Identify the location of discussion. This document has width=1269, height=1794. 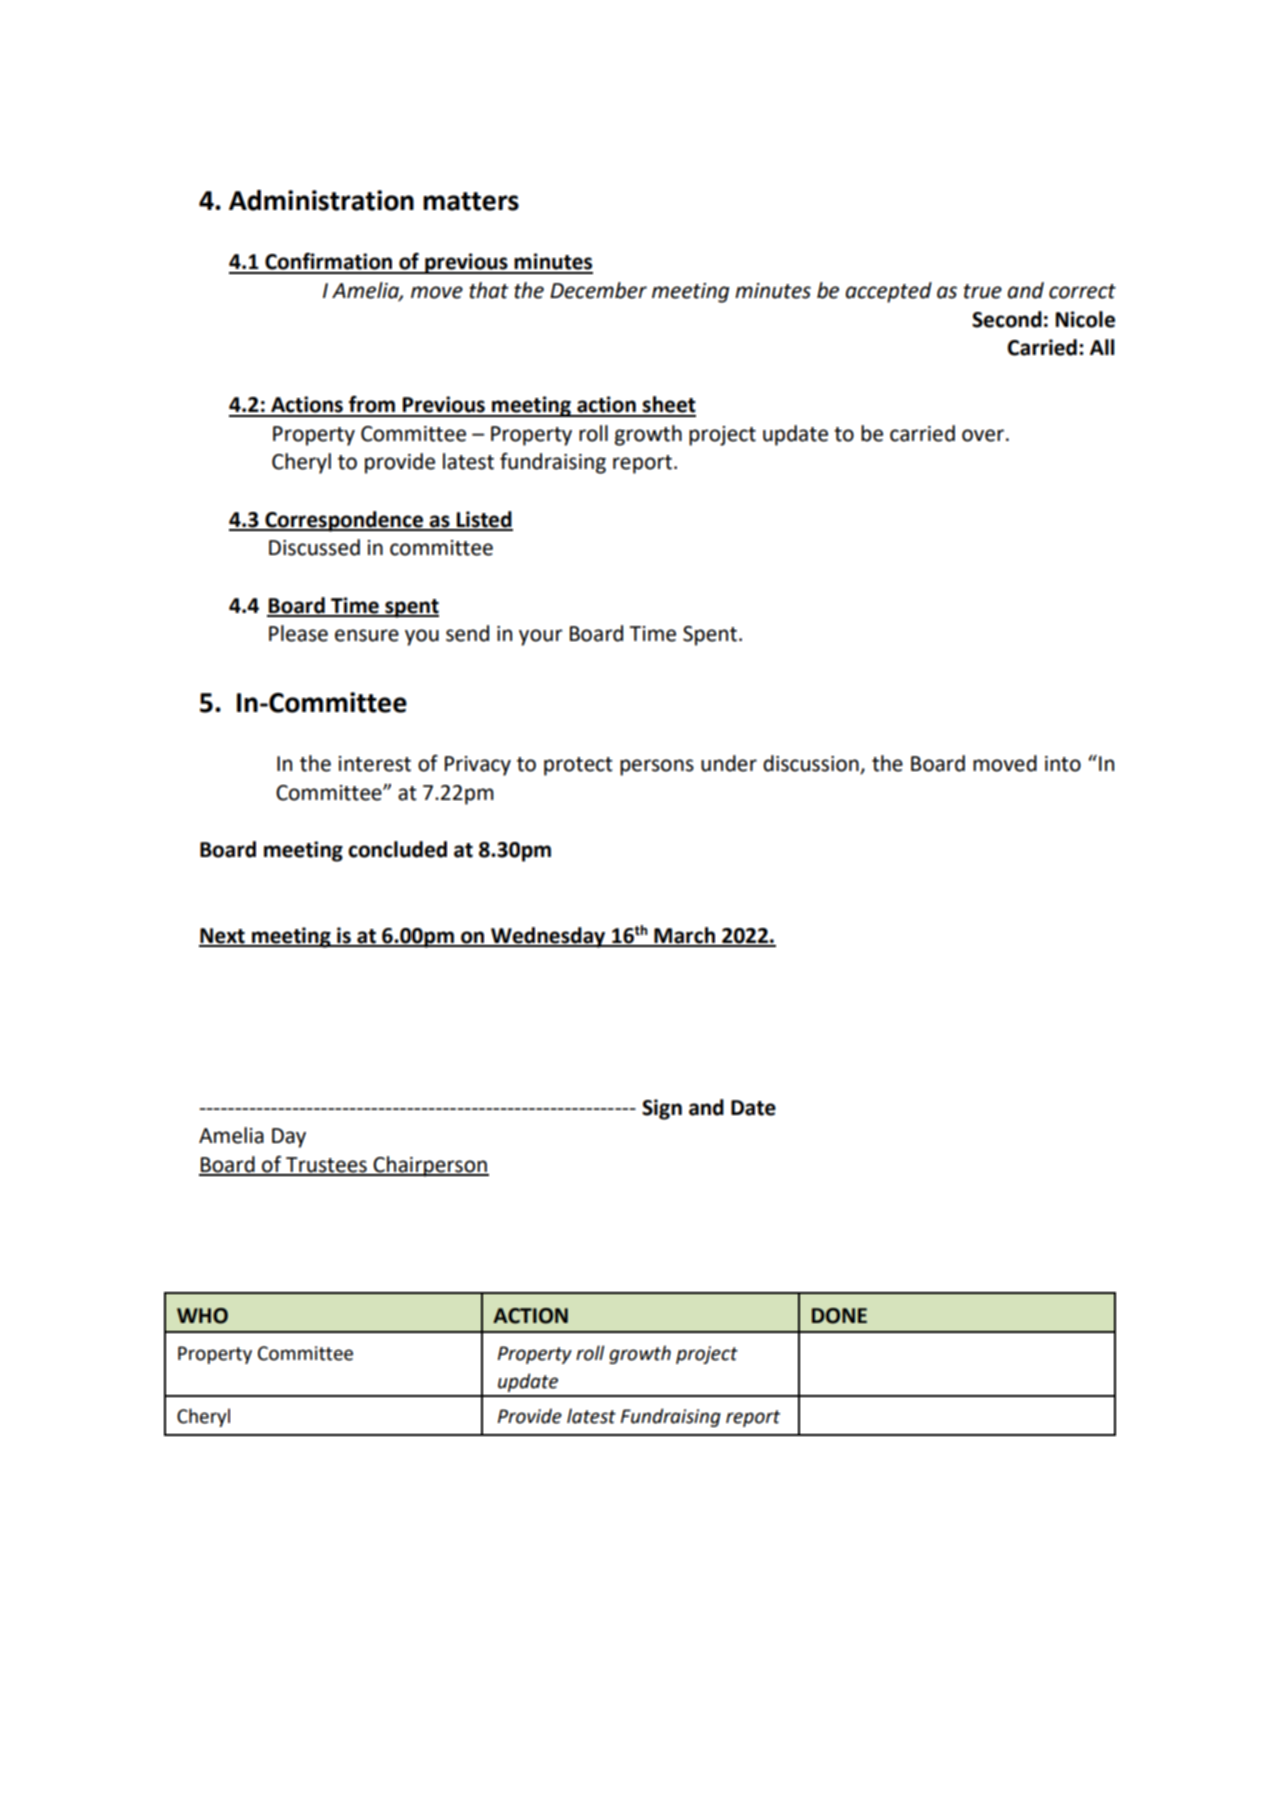
(812, 764).
